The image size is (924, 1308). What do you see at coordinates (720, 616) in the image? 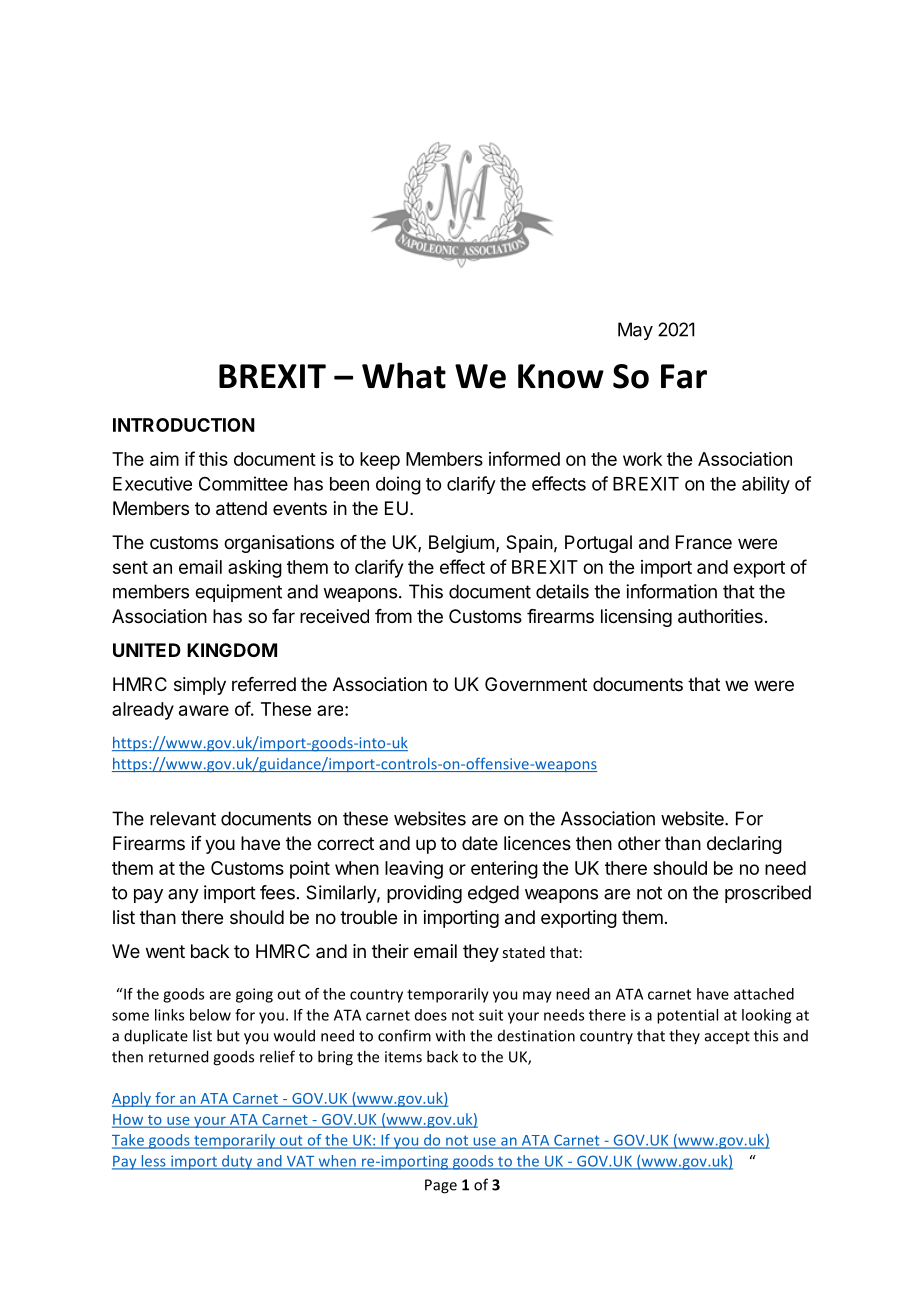
I see `authorities` at bounding box center [720, 616].
